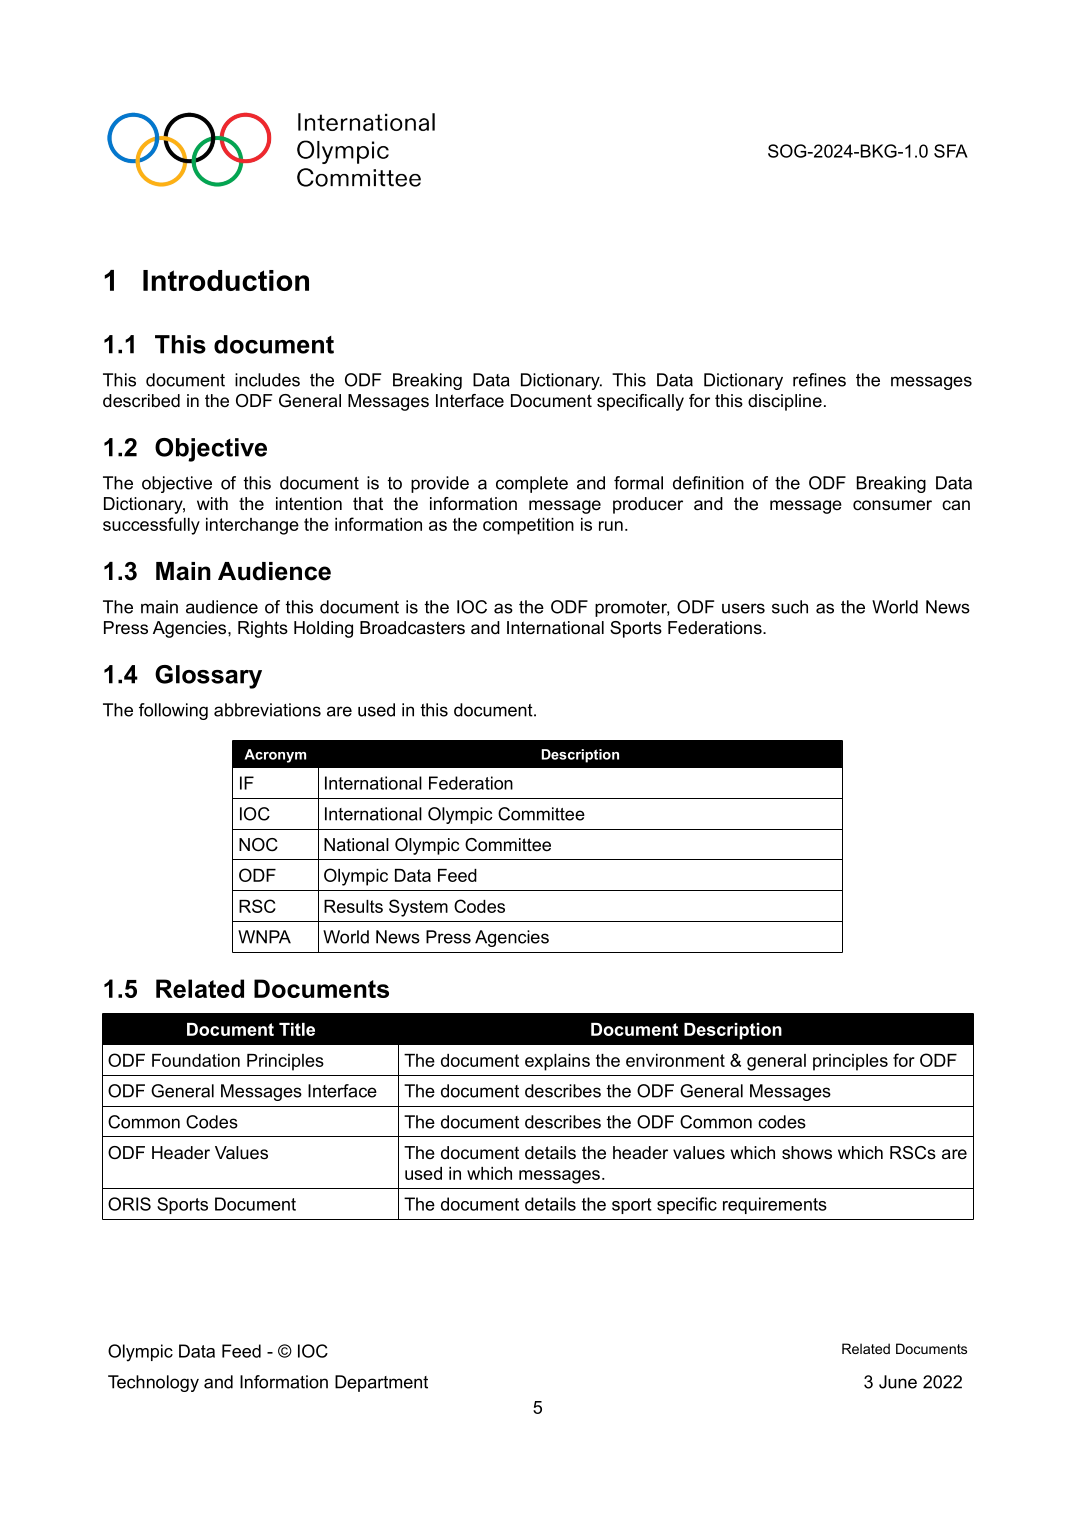 The image size is (1075, 1520). I want to click on System, so click(418, 908).
